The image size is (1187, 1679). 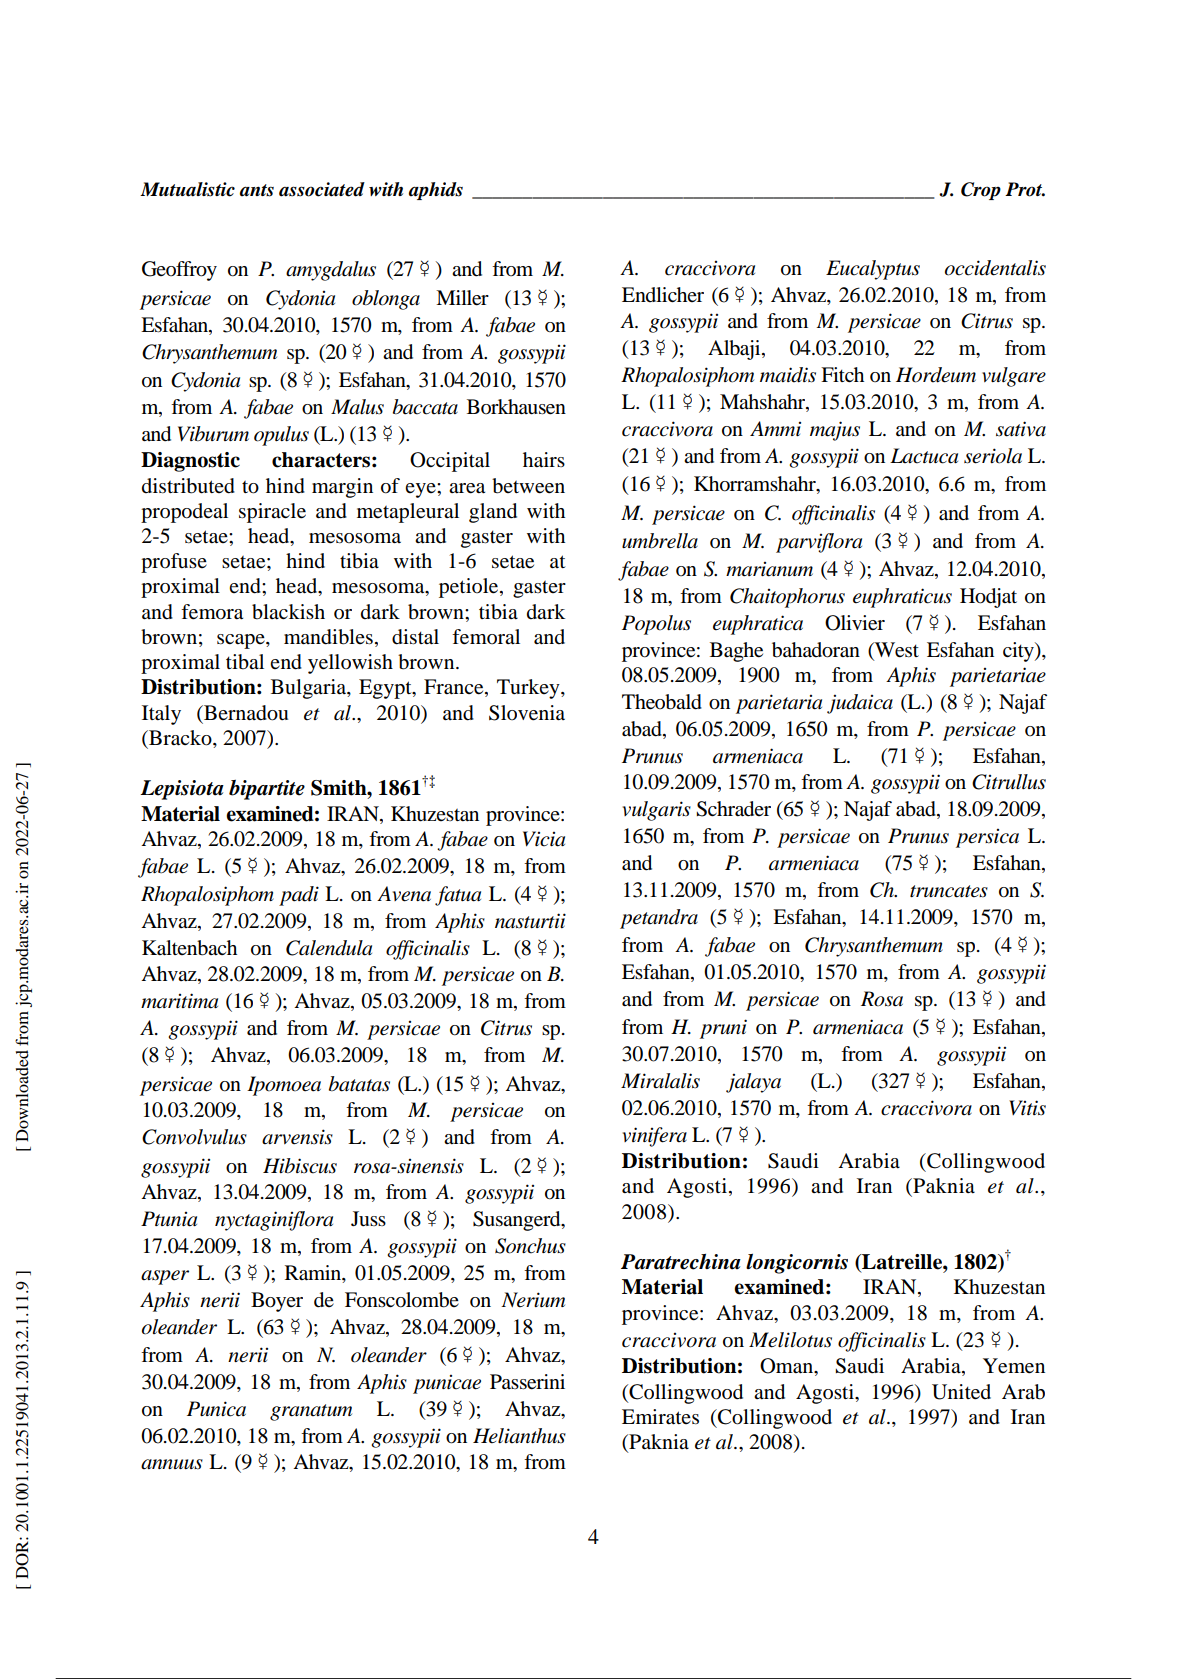 I want to click on scape, so click(x=242, y=641).
